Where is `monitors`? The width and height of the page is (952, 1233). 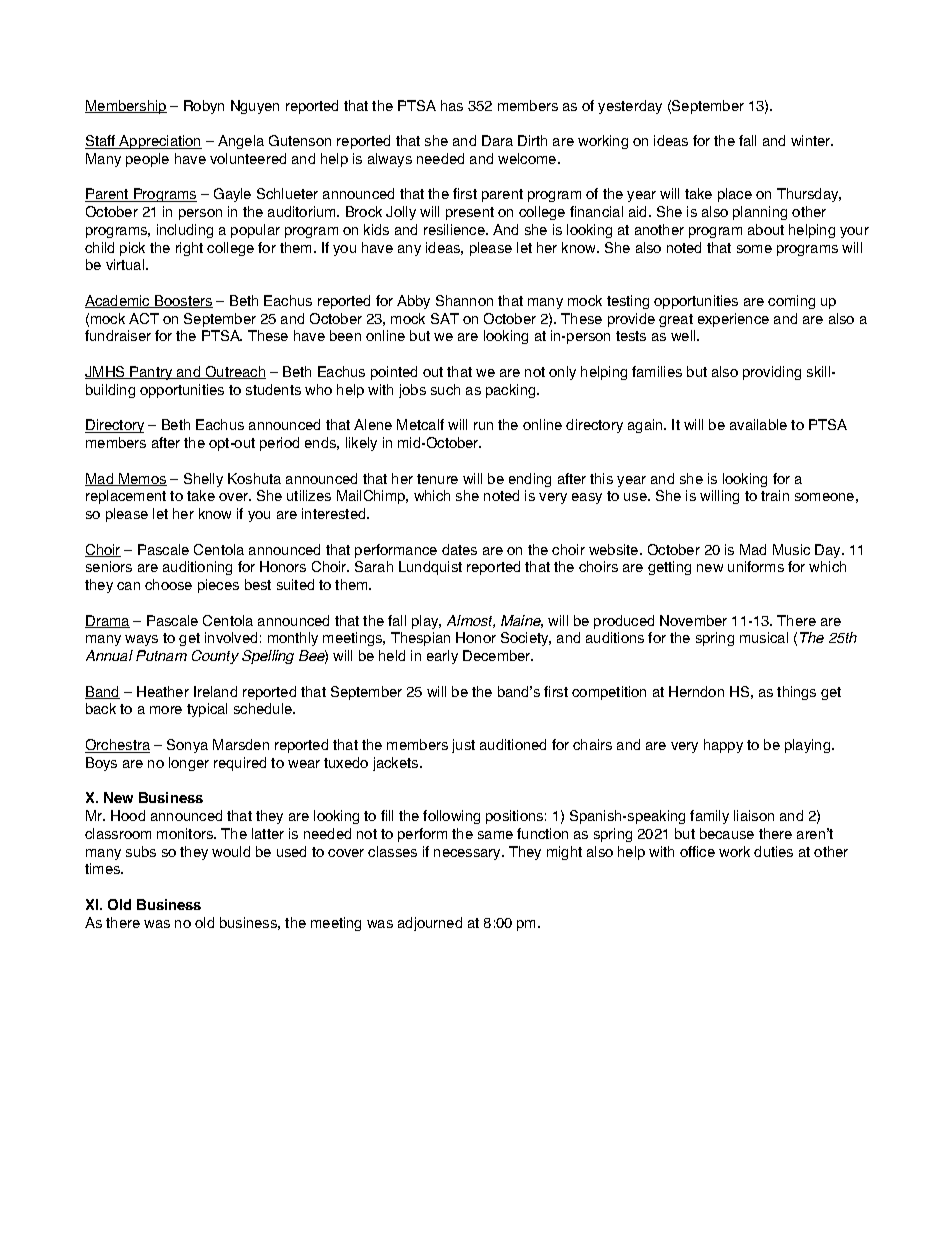 monitors is located at coordinates (186, 833).
